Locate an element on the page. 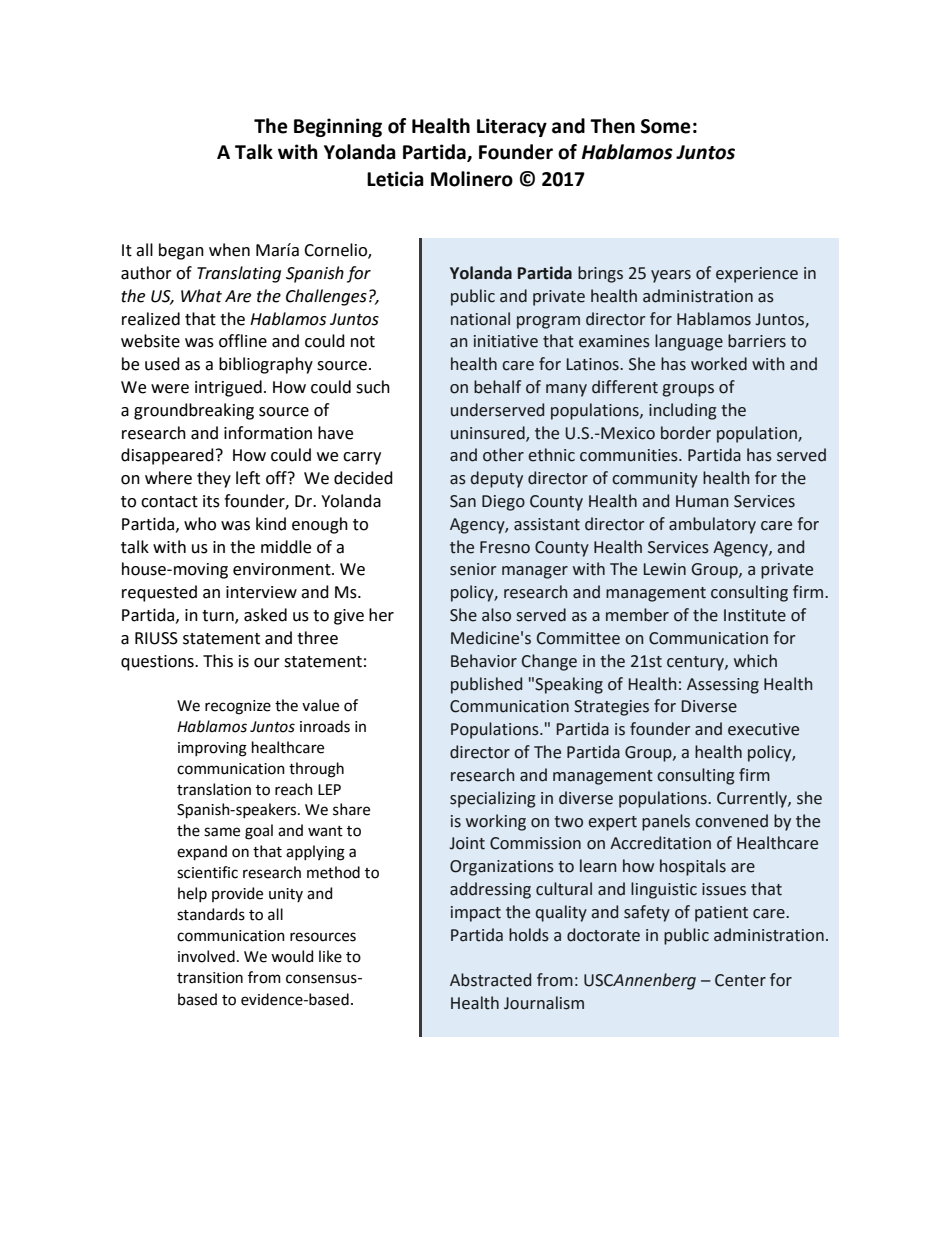  Some is located at coordinates (666, 126).
